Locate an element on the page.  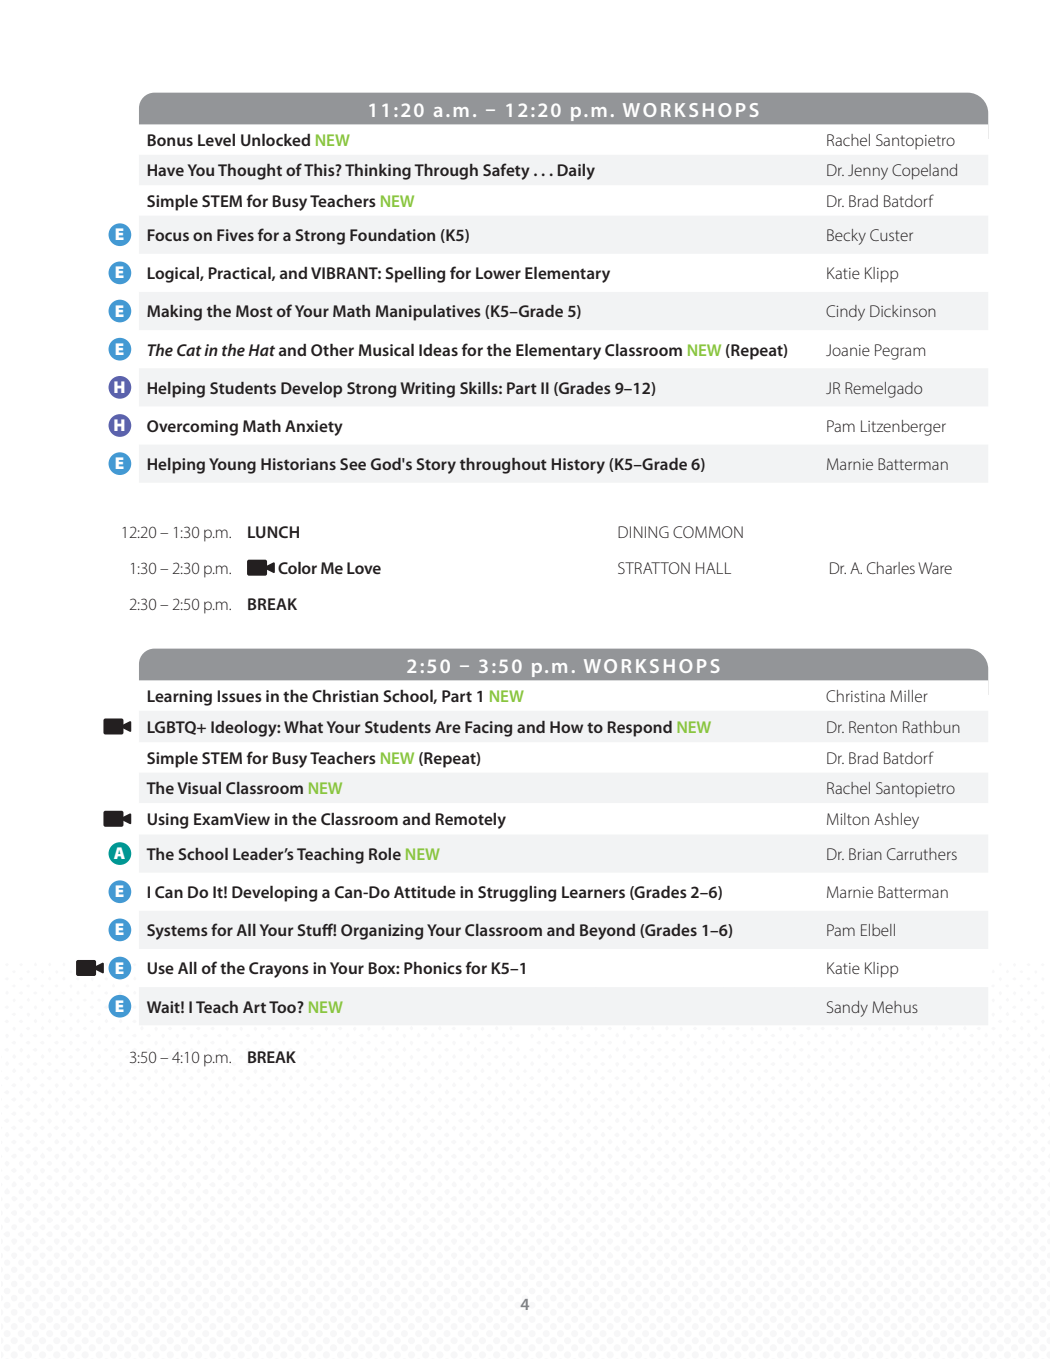
Milton is located at coordinates (848, 819).
